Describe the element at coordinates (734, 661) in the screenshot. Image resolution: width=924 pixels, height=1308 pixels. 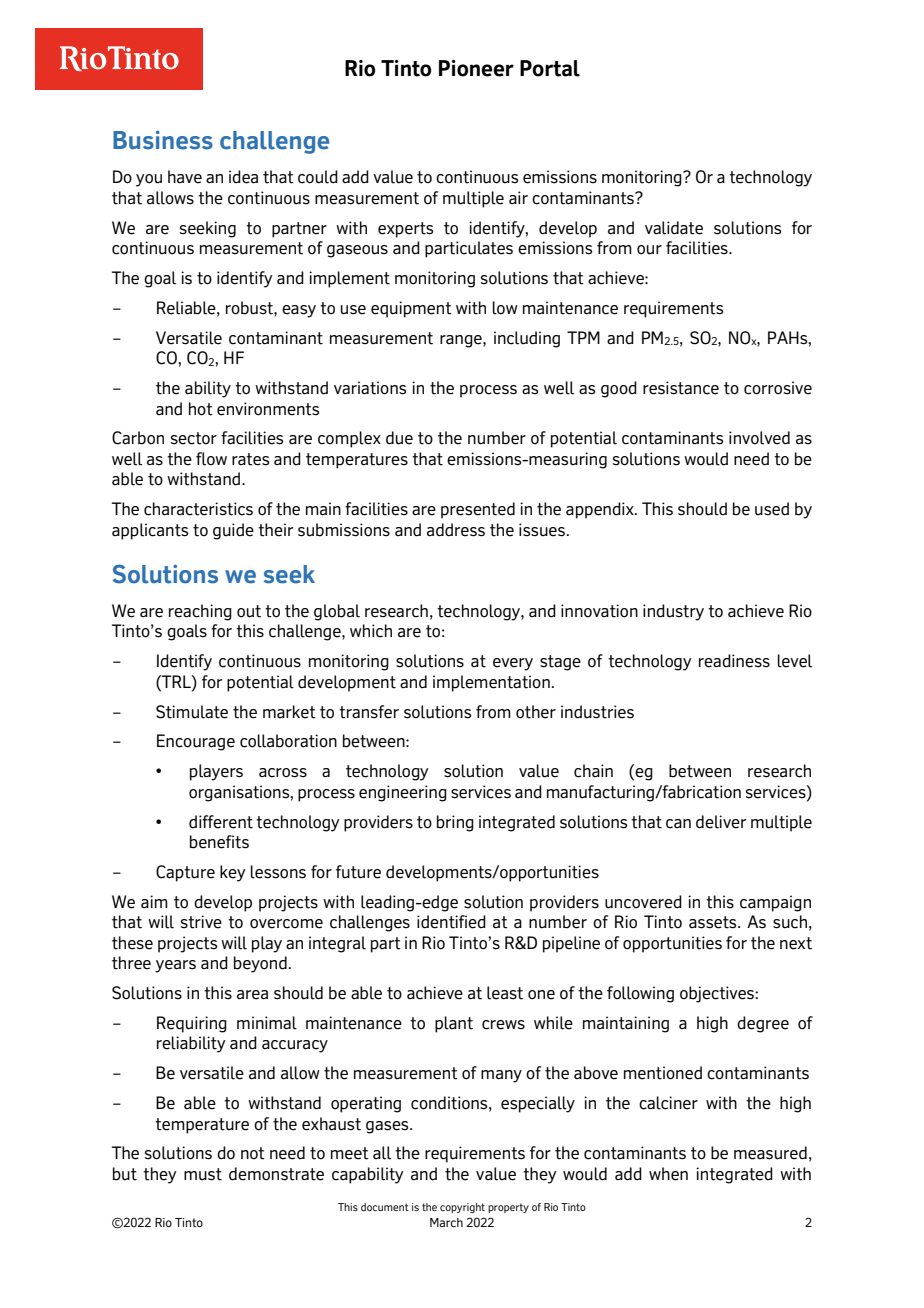
I see `readiness` at that location.
